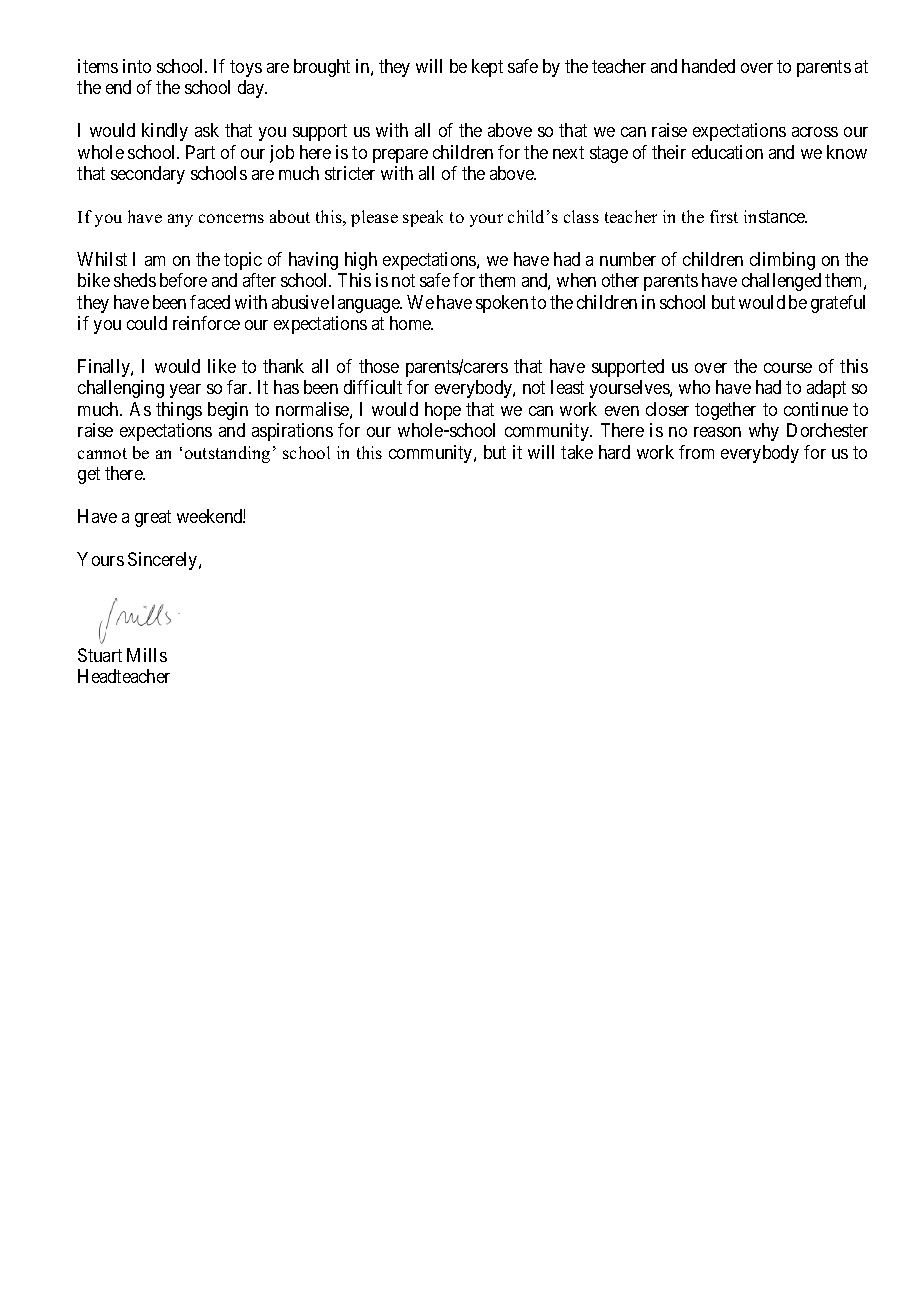 The width and height of the document is (924, 1308). I want to click on handed, so click(708, 66).
